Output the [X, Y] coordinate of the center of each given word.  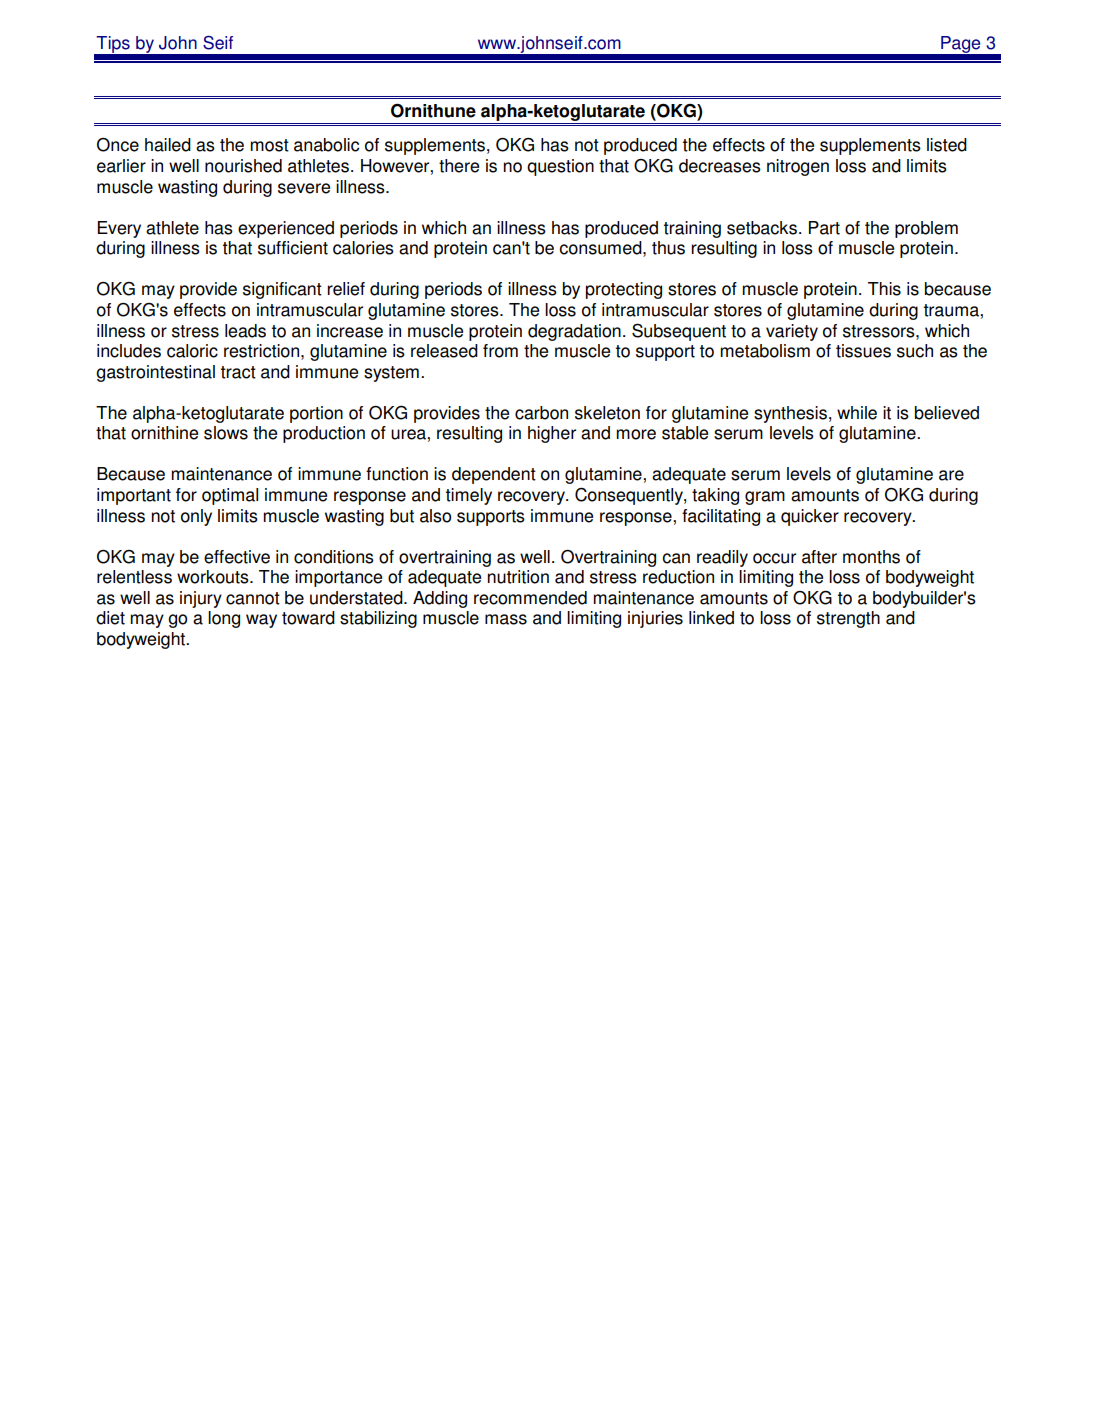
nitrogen [798, 167]
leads [245, 331]
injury [201, 599]
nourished [243, 166]
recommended [530, 598]
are [951, 475]
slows [226, 433]
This [884, 289]
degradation [574, 332]
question [560, 167]
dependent [494, 475]
